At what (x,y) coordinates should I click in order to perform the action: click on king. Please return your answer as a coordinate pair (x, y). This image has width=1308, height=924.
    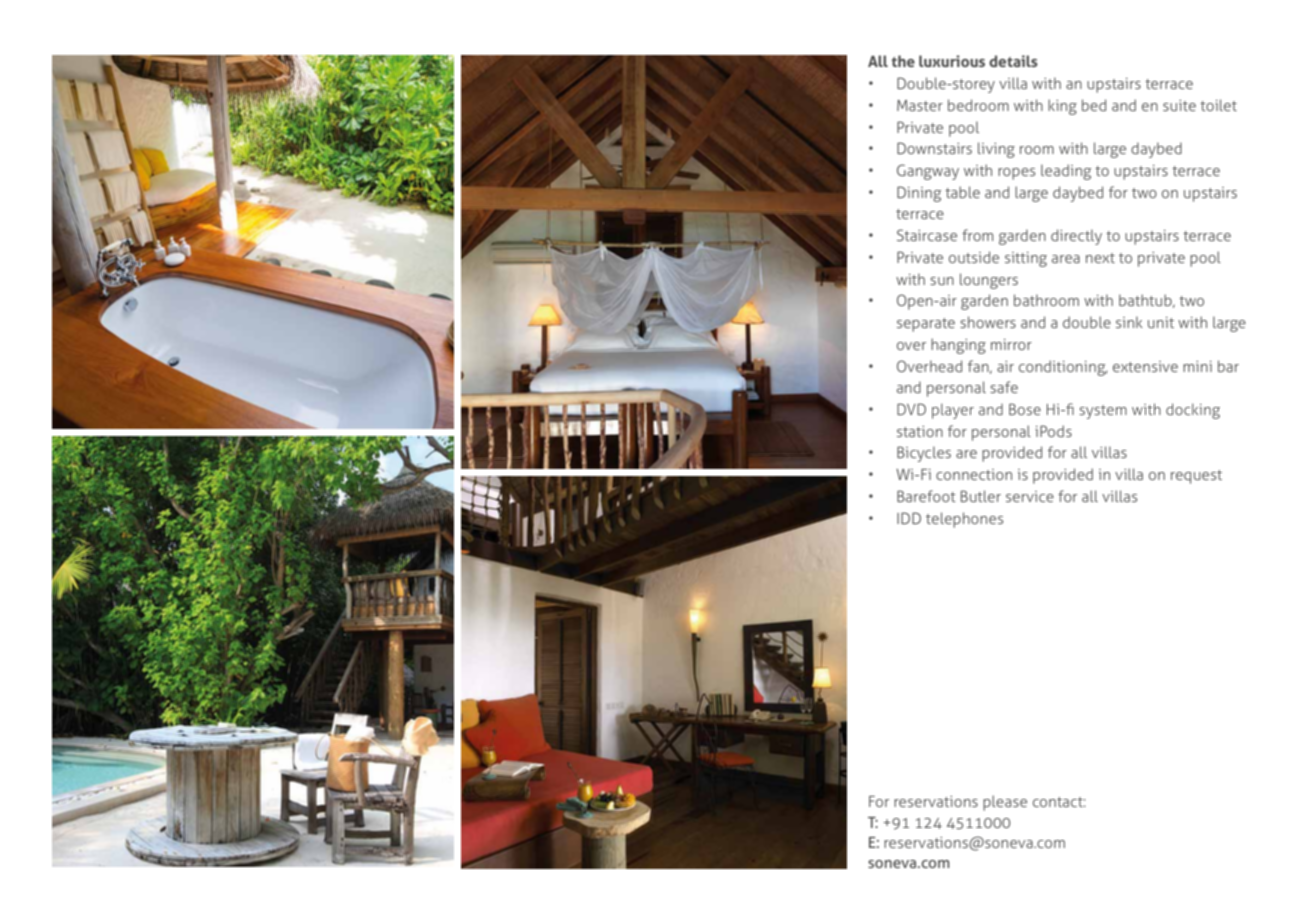
    Looking at the image, I should click on (1062, 107).
